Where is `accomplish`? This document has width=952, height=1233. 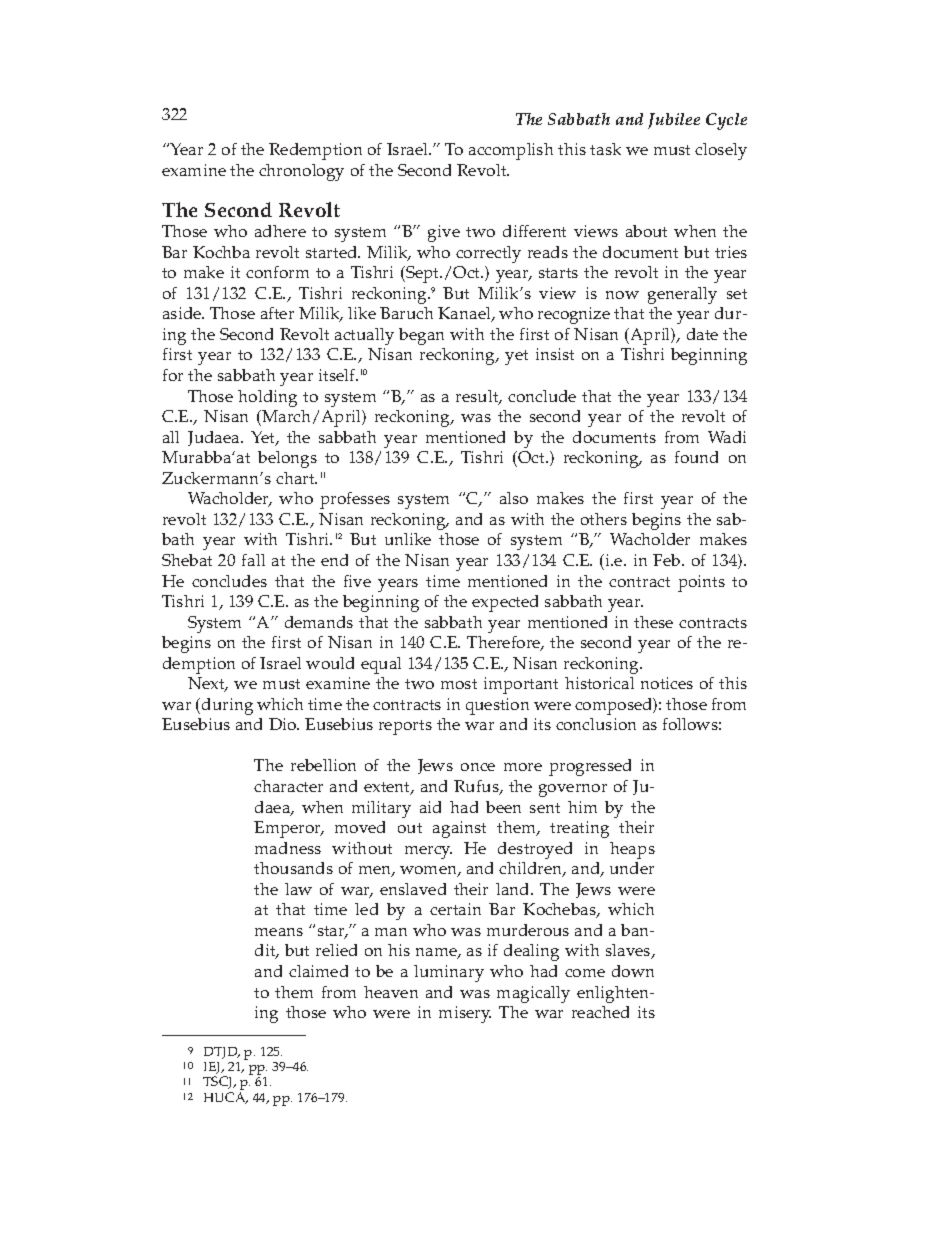
accomplish is located at coordinates (511, 151).
